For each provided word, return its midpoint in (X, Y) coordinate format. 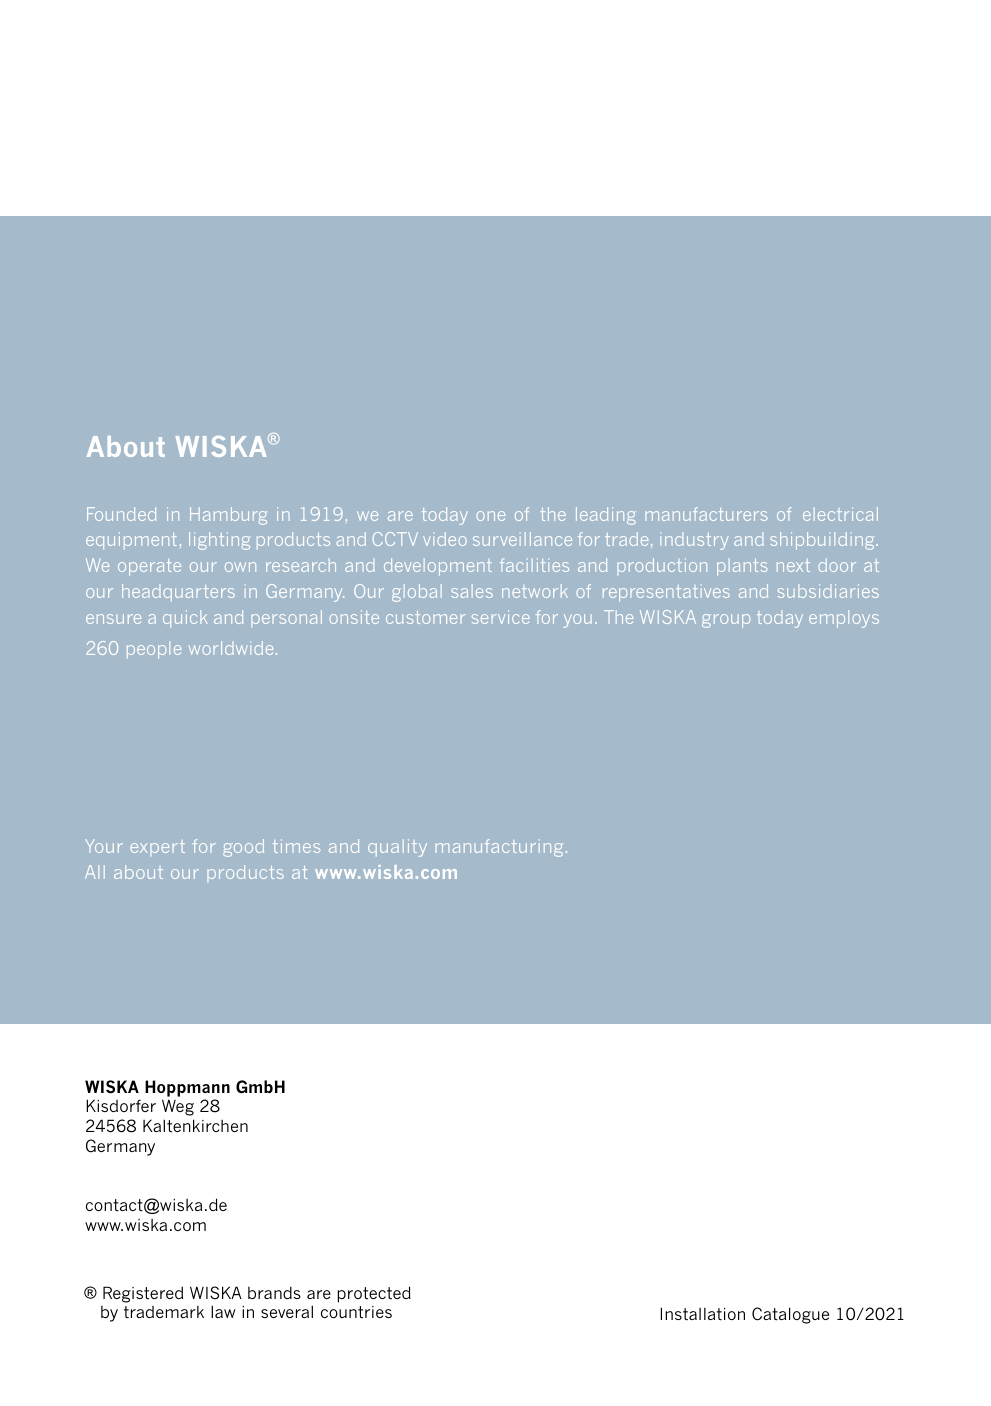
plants (742, 567)
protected (374, 1294)
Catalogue (790, 1315)
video (445, 539)
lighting (220, 541)
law (223, 1311)
